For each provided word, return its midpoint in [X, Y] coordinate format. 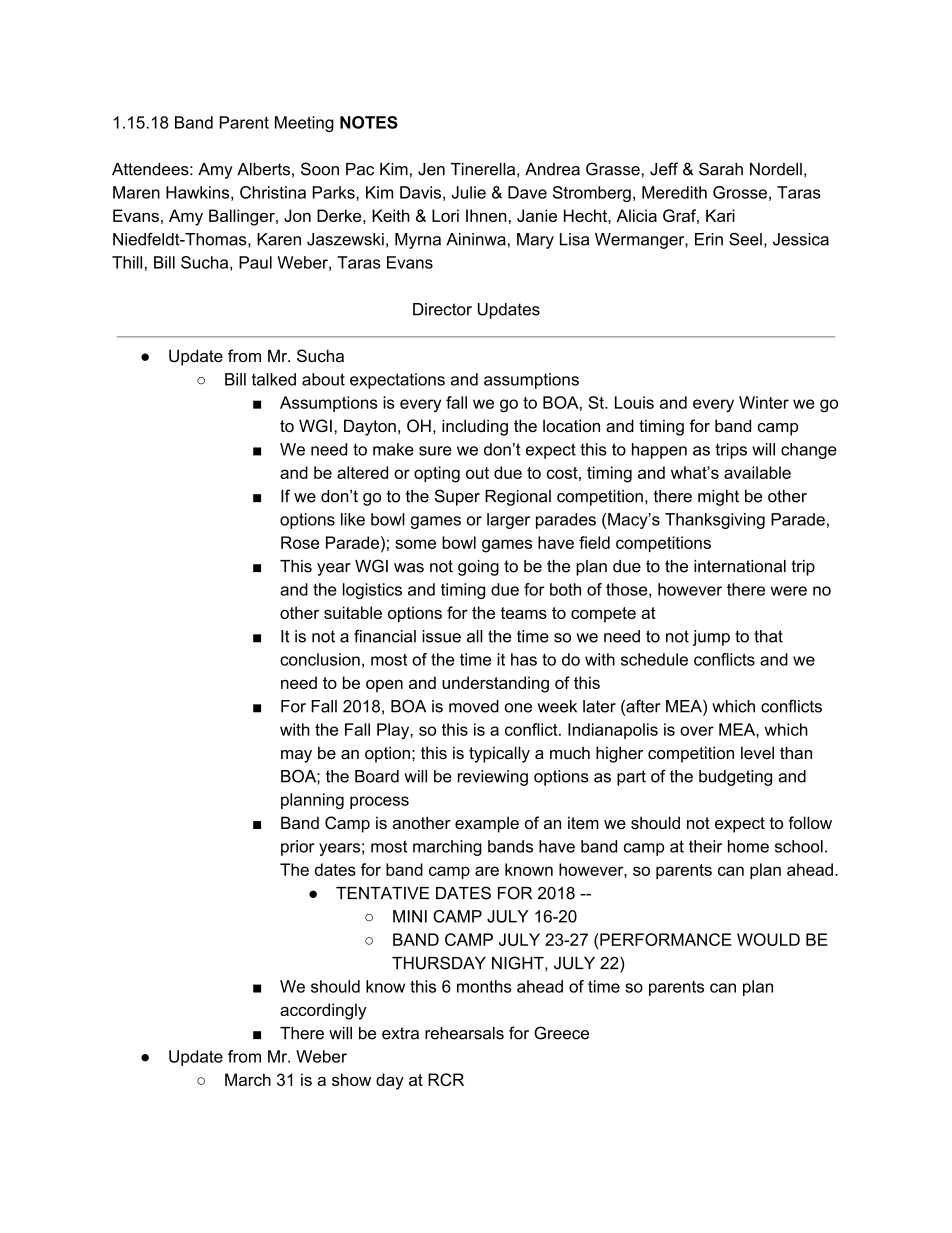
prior [297, 848]
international [740, 566]
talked [274, 379]
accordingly [323, 1011]
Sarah [721, 169]
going [478, 568]
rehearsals [464, 1033]
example [487, 824]
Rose [300, 542]
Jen [431, 169]
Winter [764, 402]
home [748, 846]
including [475, 427]
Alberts [263, 169]
